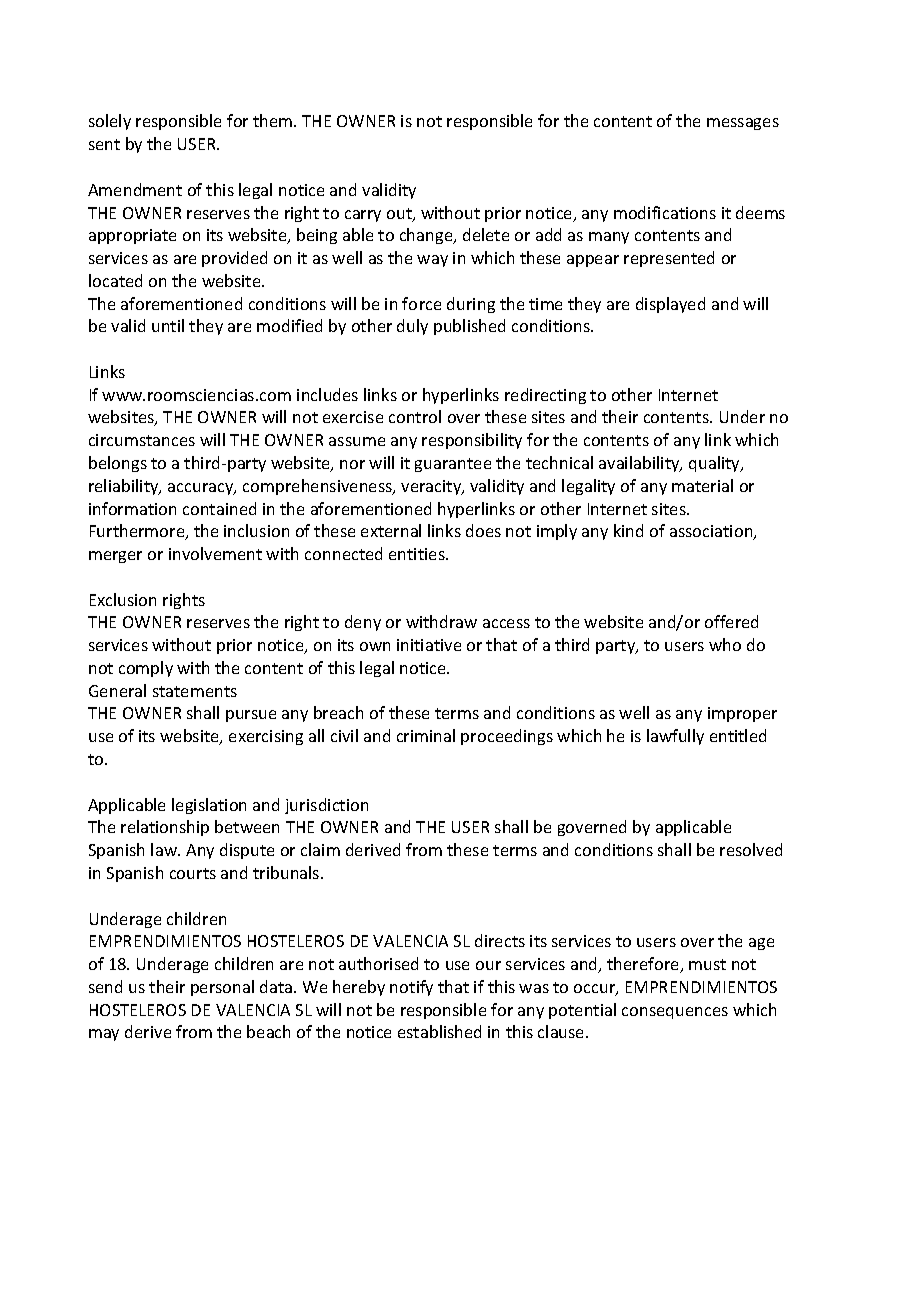 The image size is (924, 1309). I want to click on personal, so click(222, 988).
